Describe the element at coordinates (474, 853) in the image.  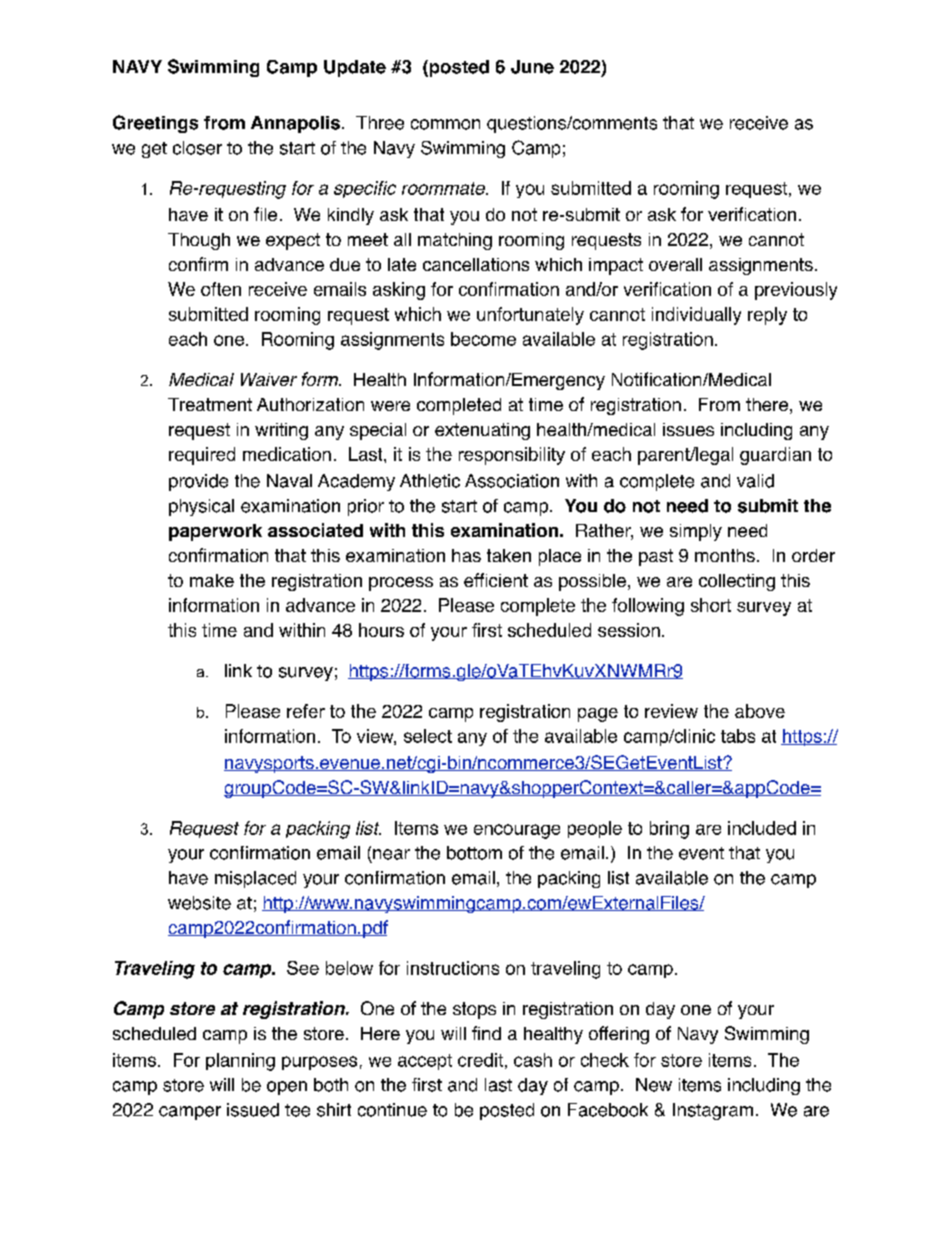
I see `bottom` at that location.
